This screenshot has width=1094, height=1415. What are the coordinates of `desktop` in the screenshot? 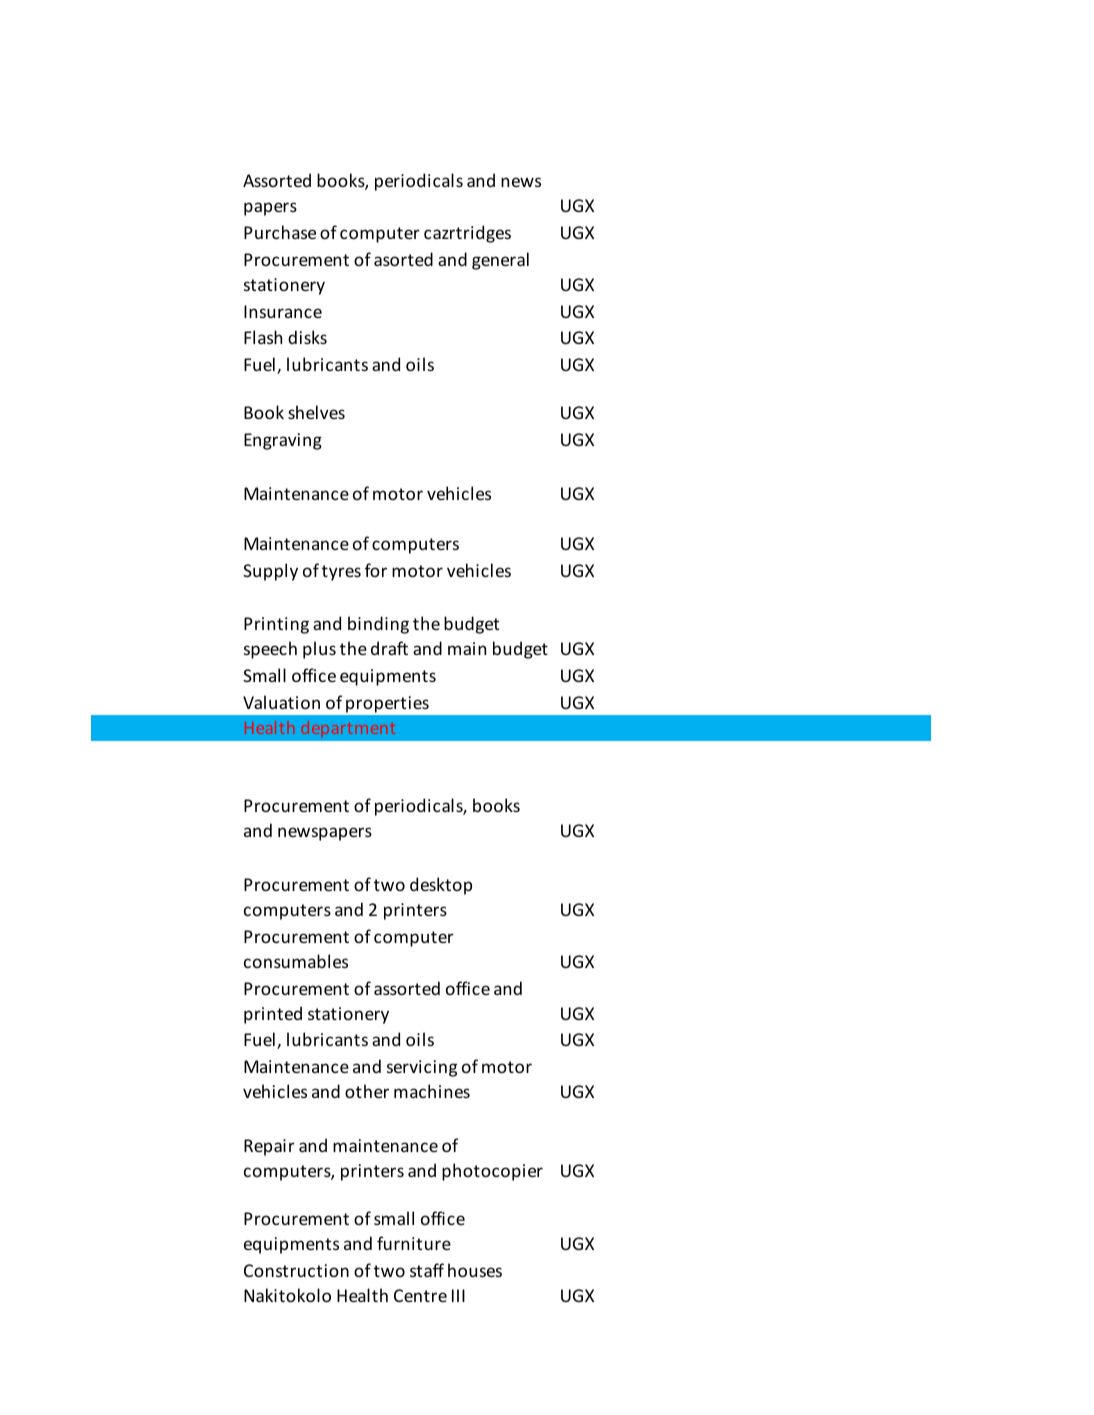 It's located at (441, 886).
